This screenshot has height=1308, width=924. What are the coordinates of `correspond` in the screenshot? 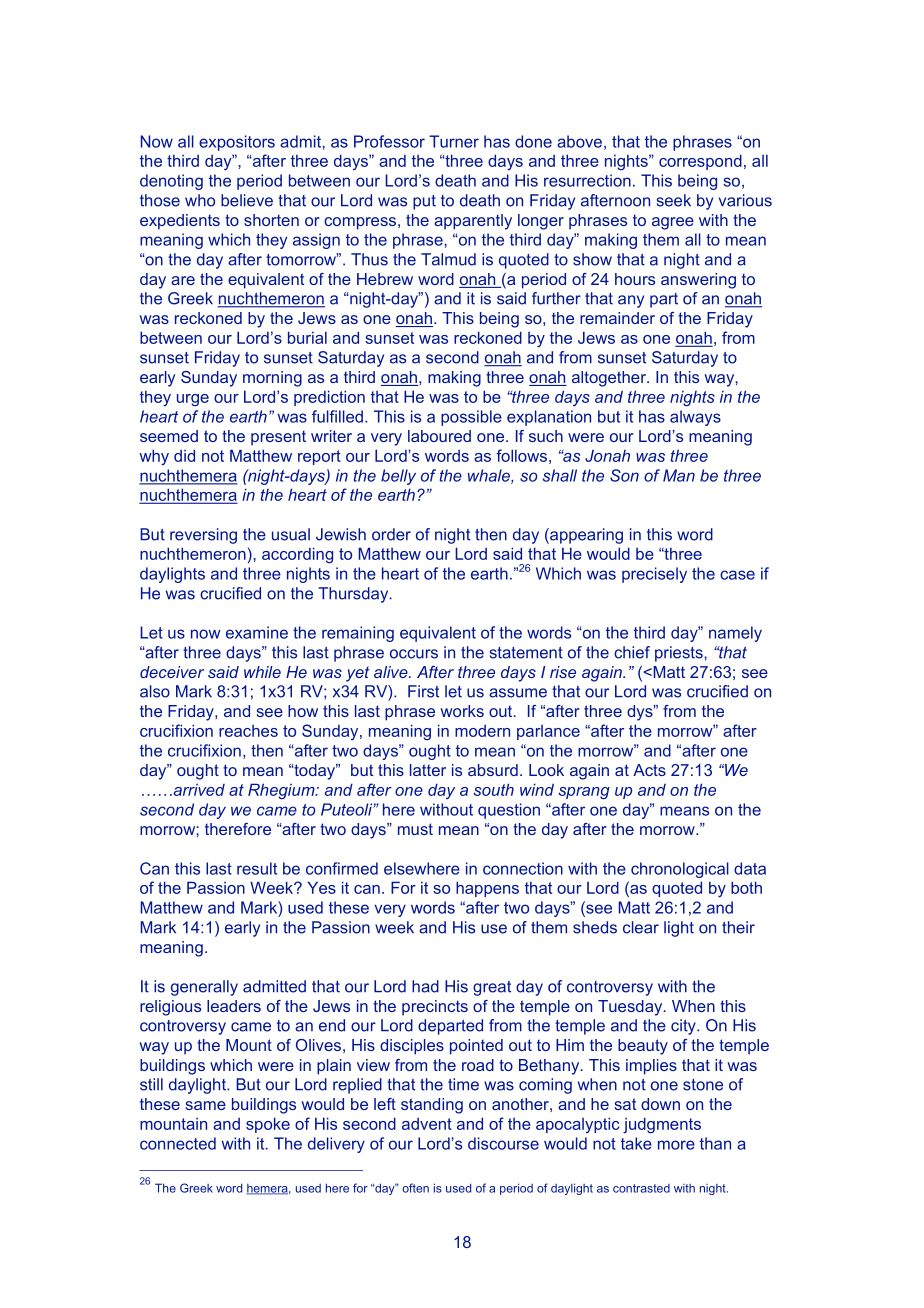 It's located at (700, 162).
